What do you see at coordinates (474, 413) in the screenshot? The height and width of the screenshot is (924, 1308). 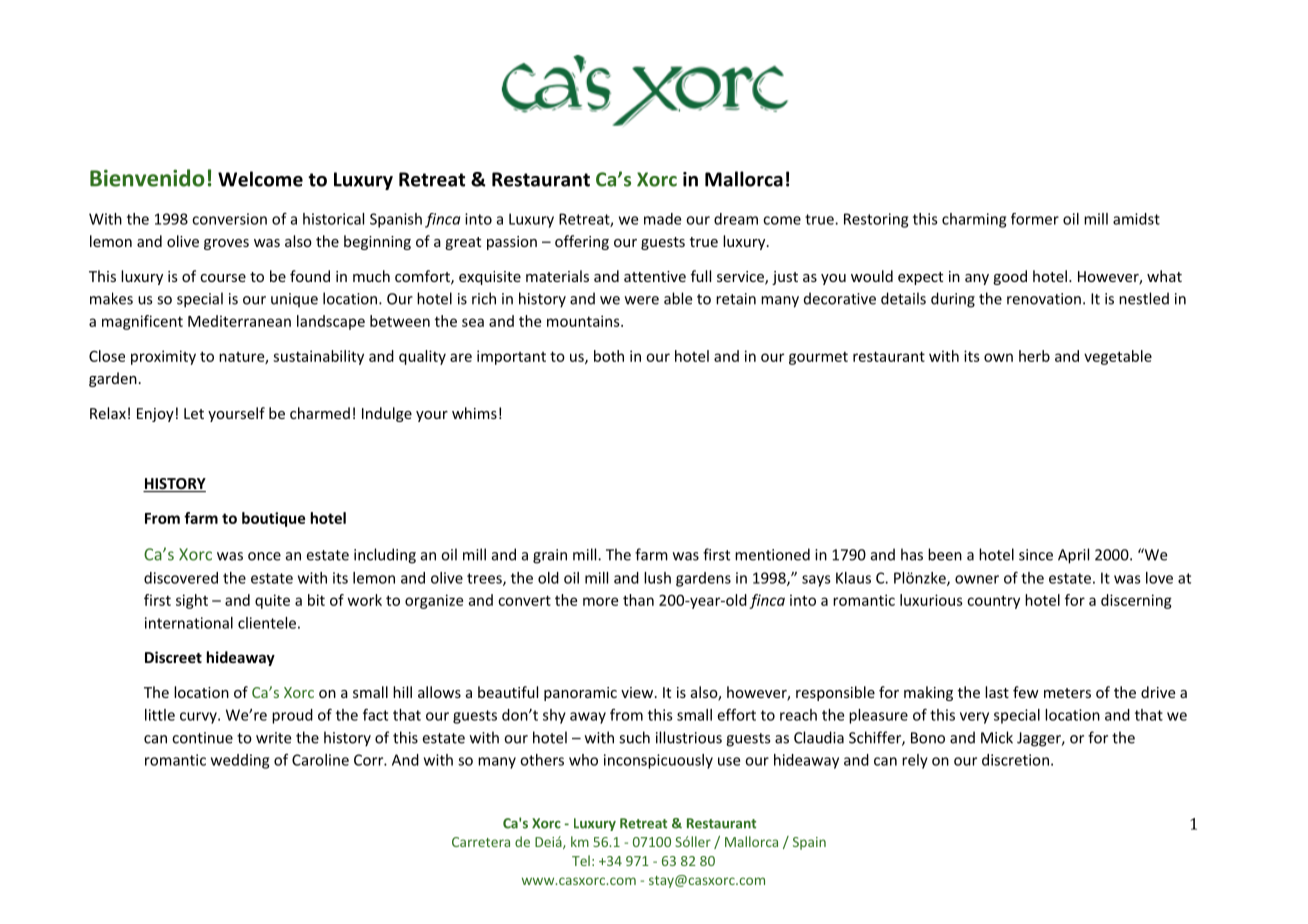 I see `whims` at bounding box center [474, 413].
